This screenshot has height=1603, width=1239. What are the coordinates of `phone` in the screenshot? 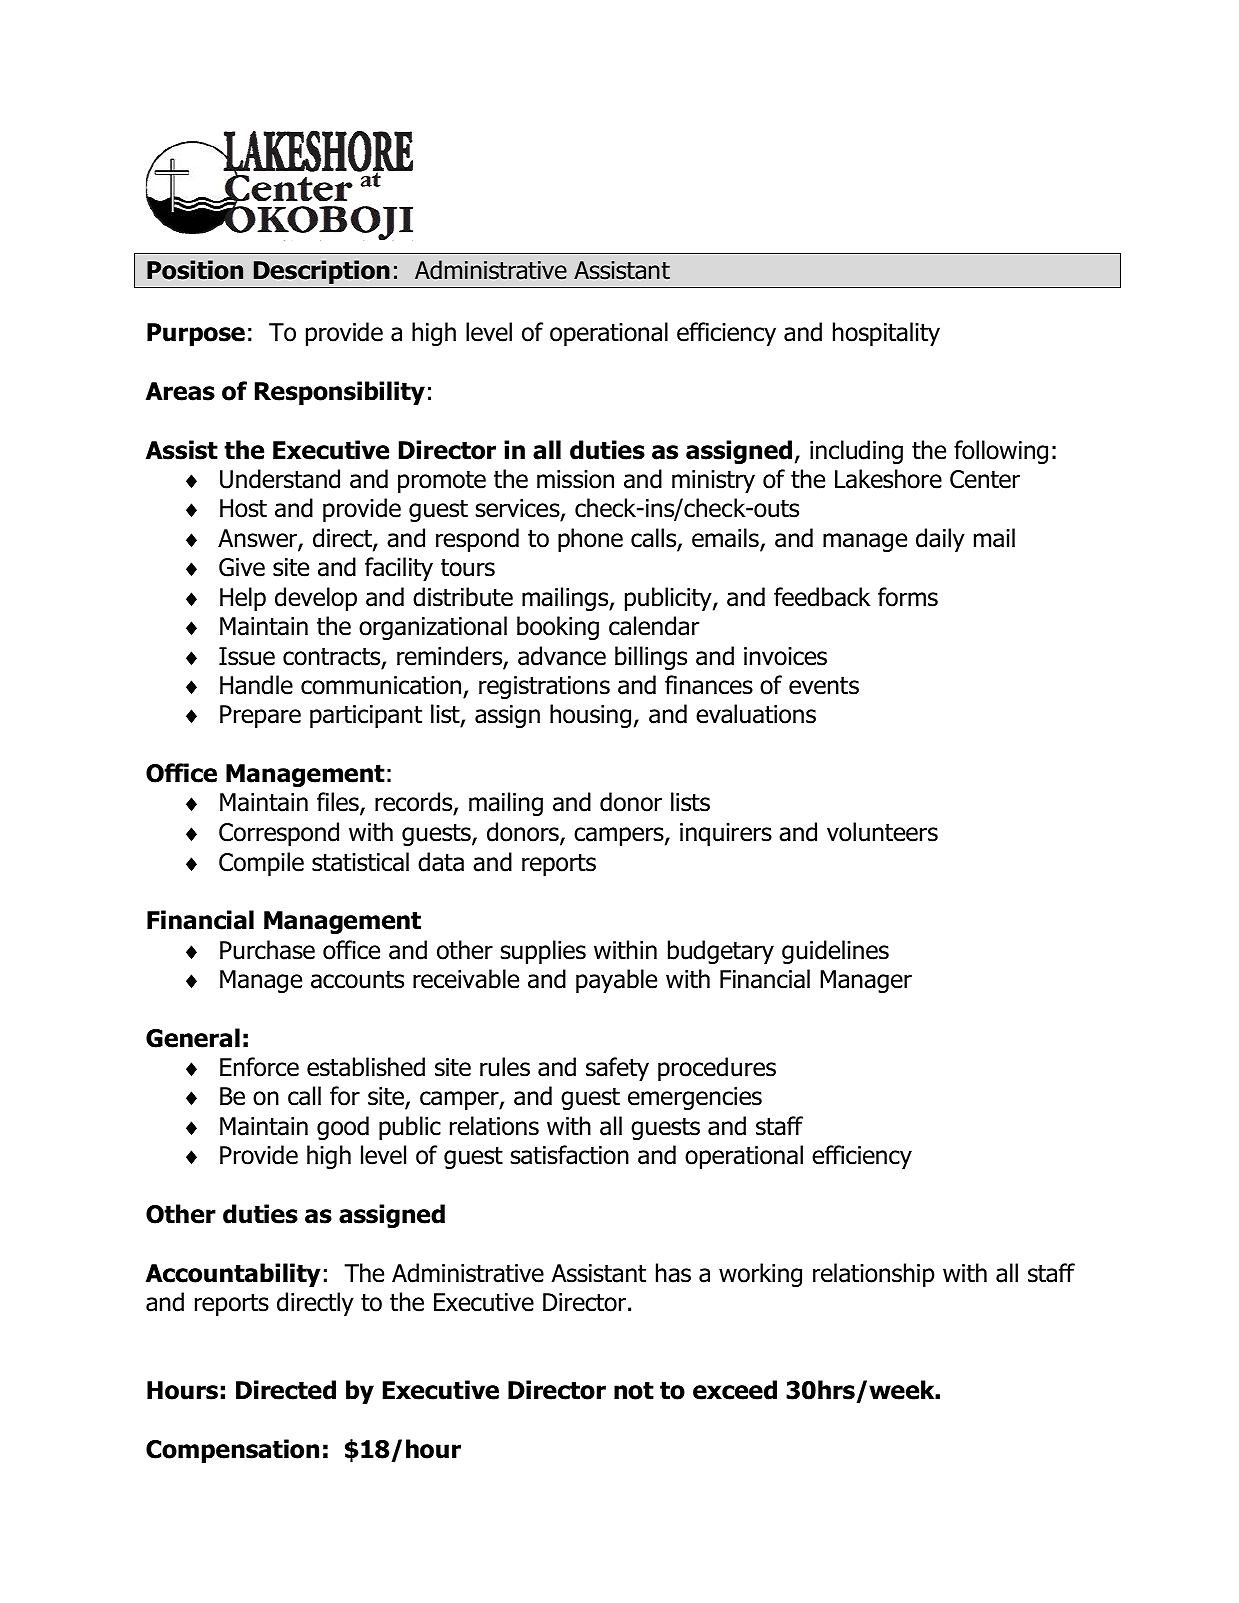 It's located at (590, 540).
